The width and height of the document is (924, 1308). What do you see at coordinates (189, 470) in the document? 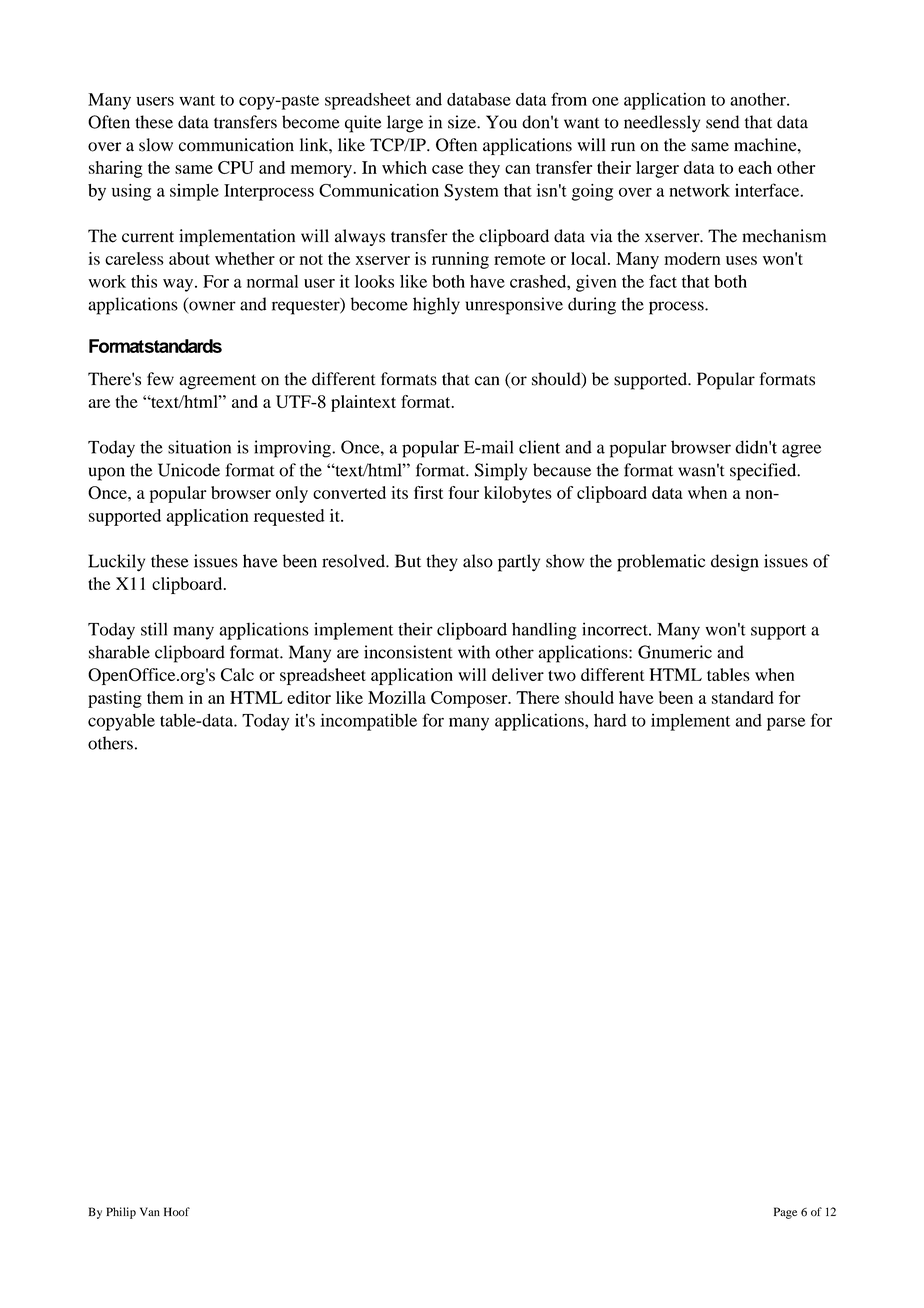
I see `Unicode` at bounding box center [189, 470].
